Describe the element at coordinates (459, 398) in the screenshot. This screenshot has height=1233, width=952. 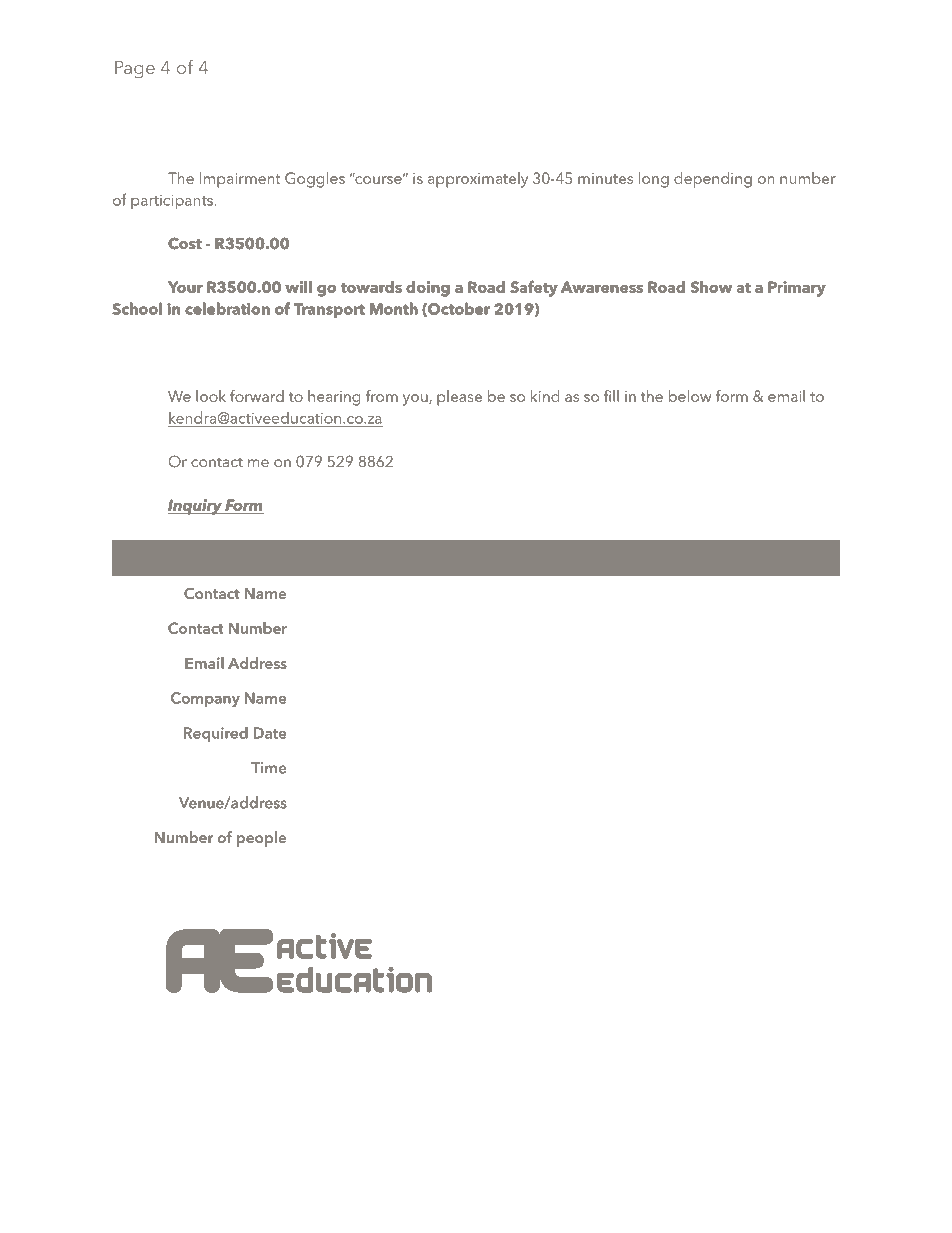
I see `please` at that location.
